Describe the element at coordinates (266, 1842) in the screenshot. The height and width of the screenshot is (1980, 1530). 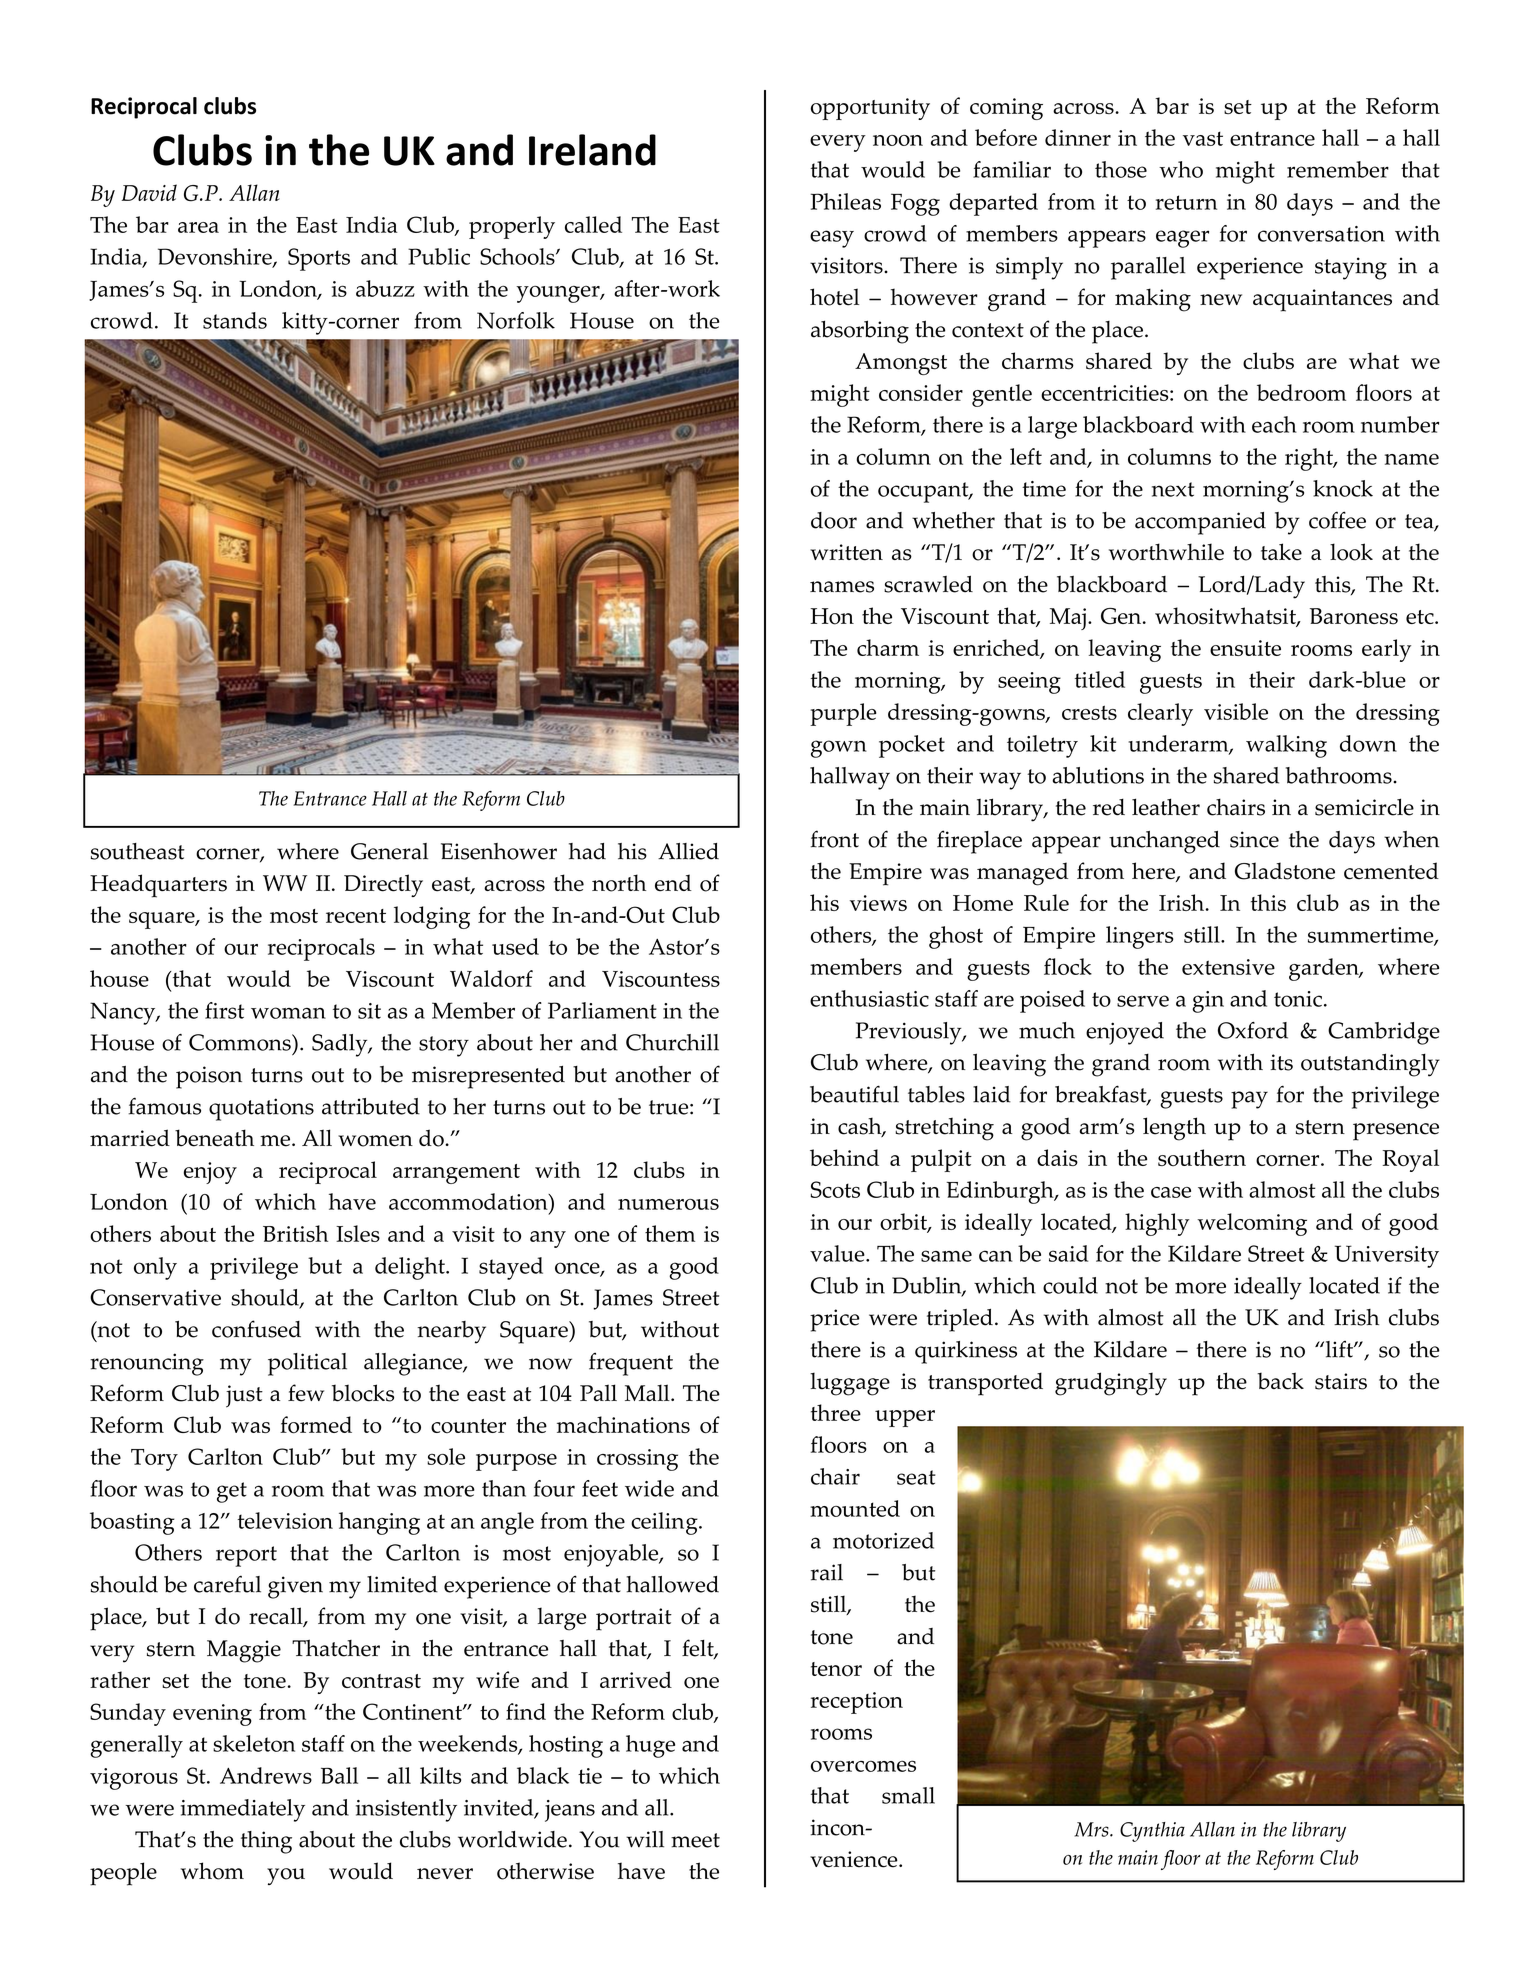
I see `thing` at that location.
